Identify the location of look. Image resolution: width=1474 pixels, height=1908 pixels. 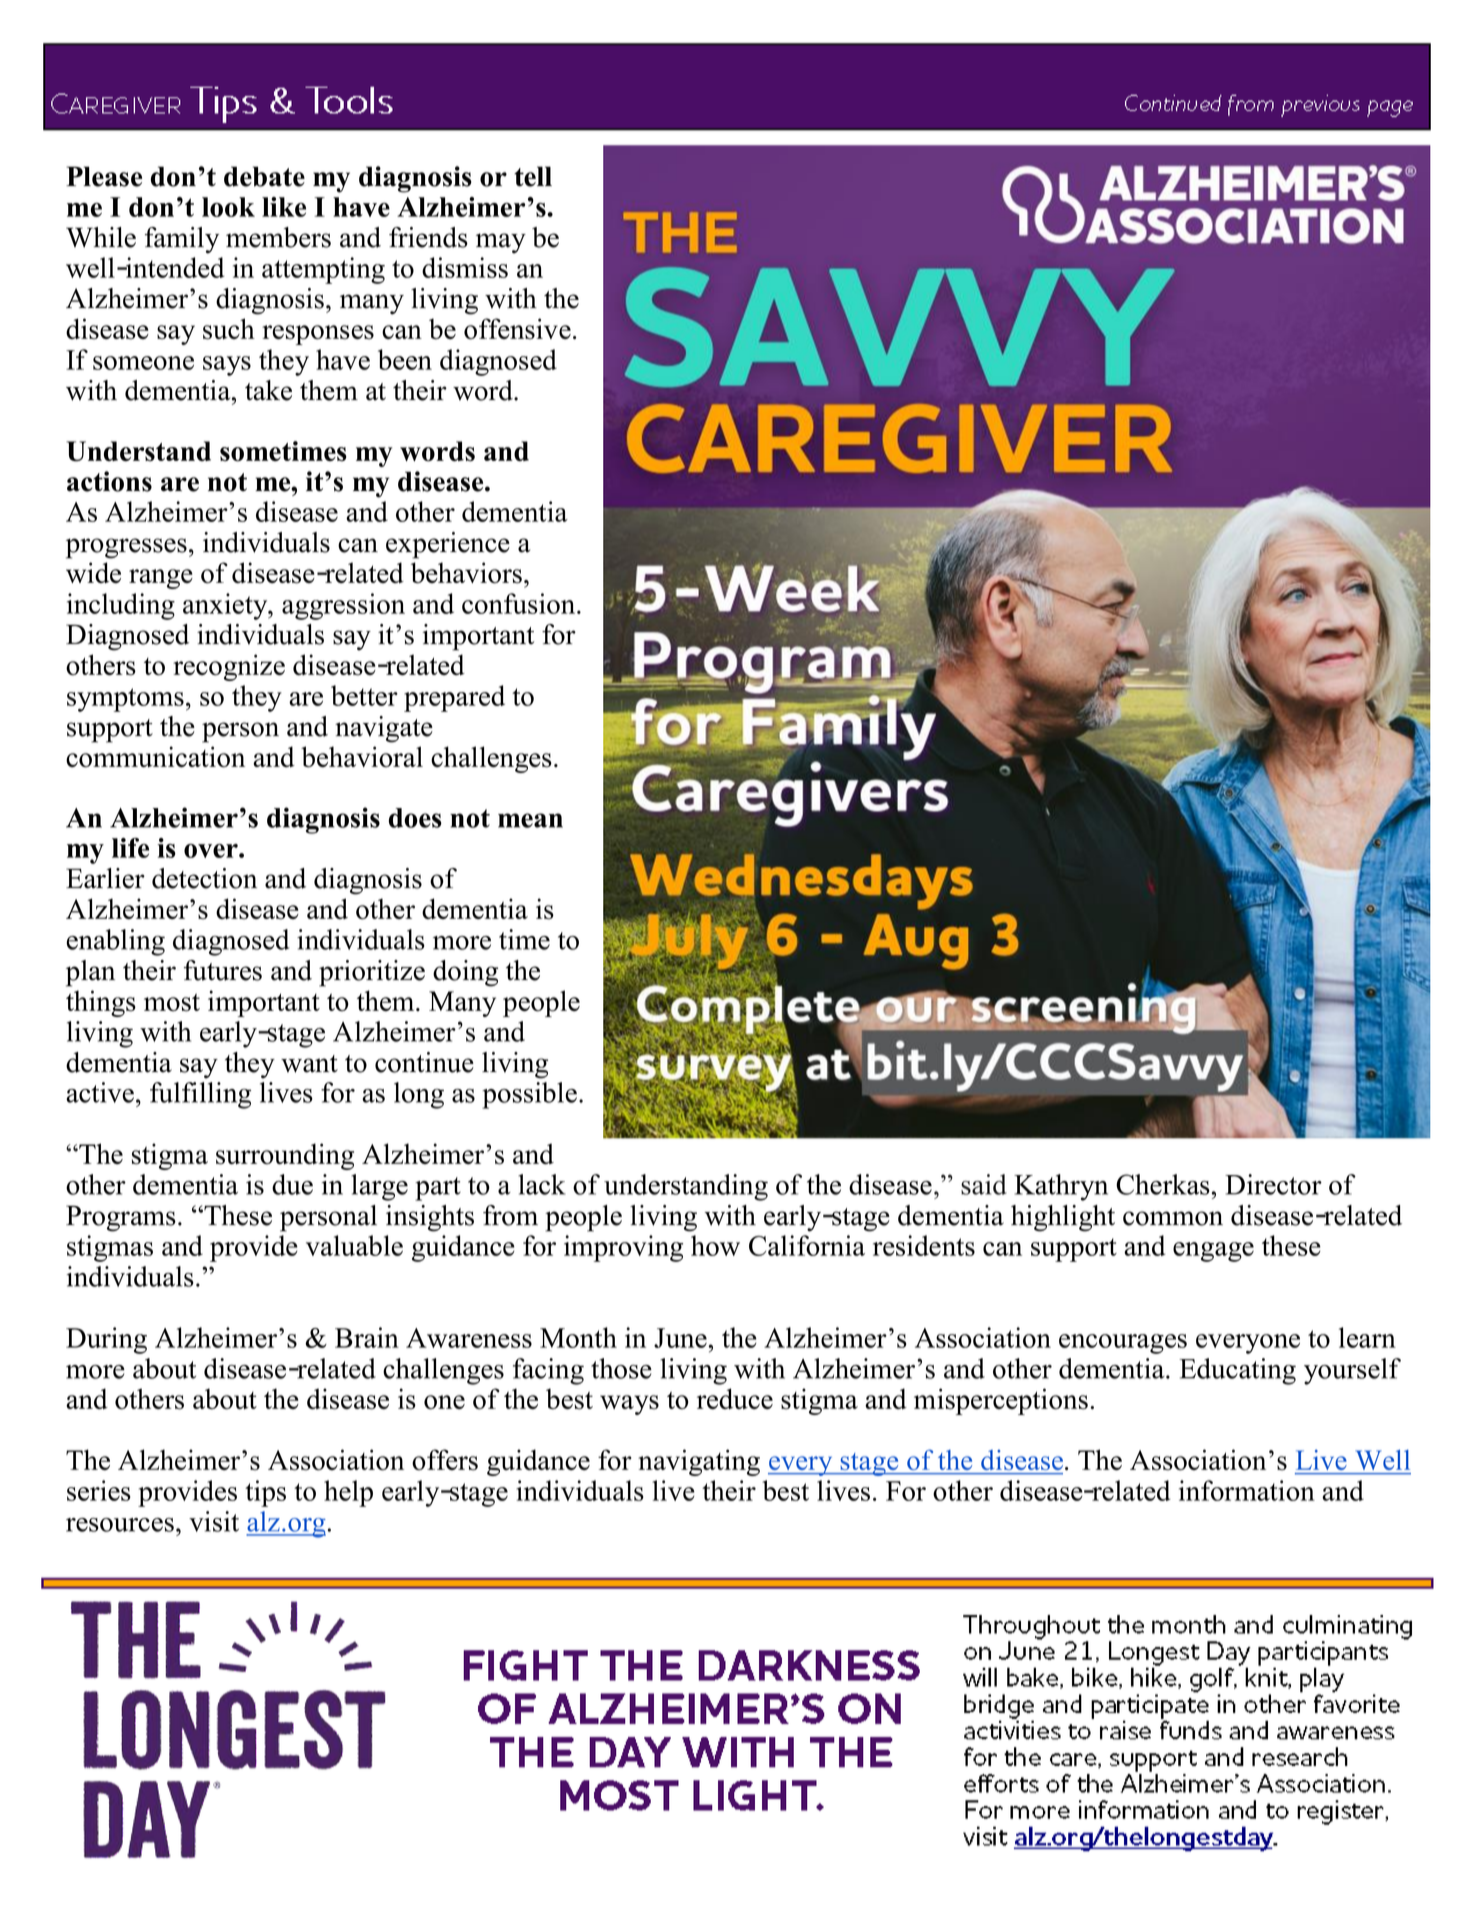
(228, 207).
